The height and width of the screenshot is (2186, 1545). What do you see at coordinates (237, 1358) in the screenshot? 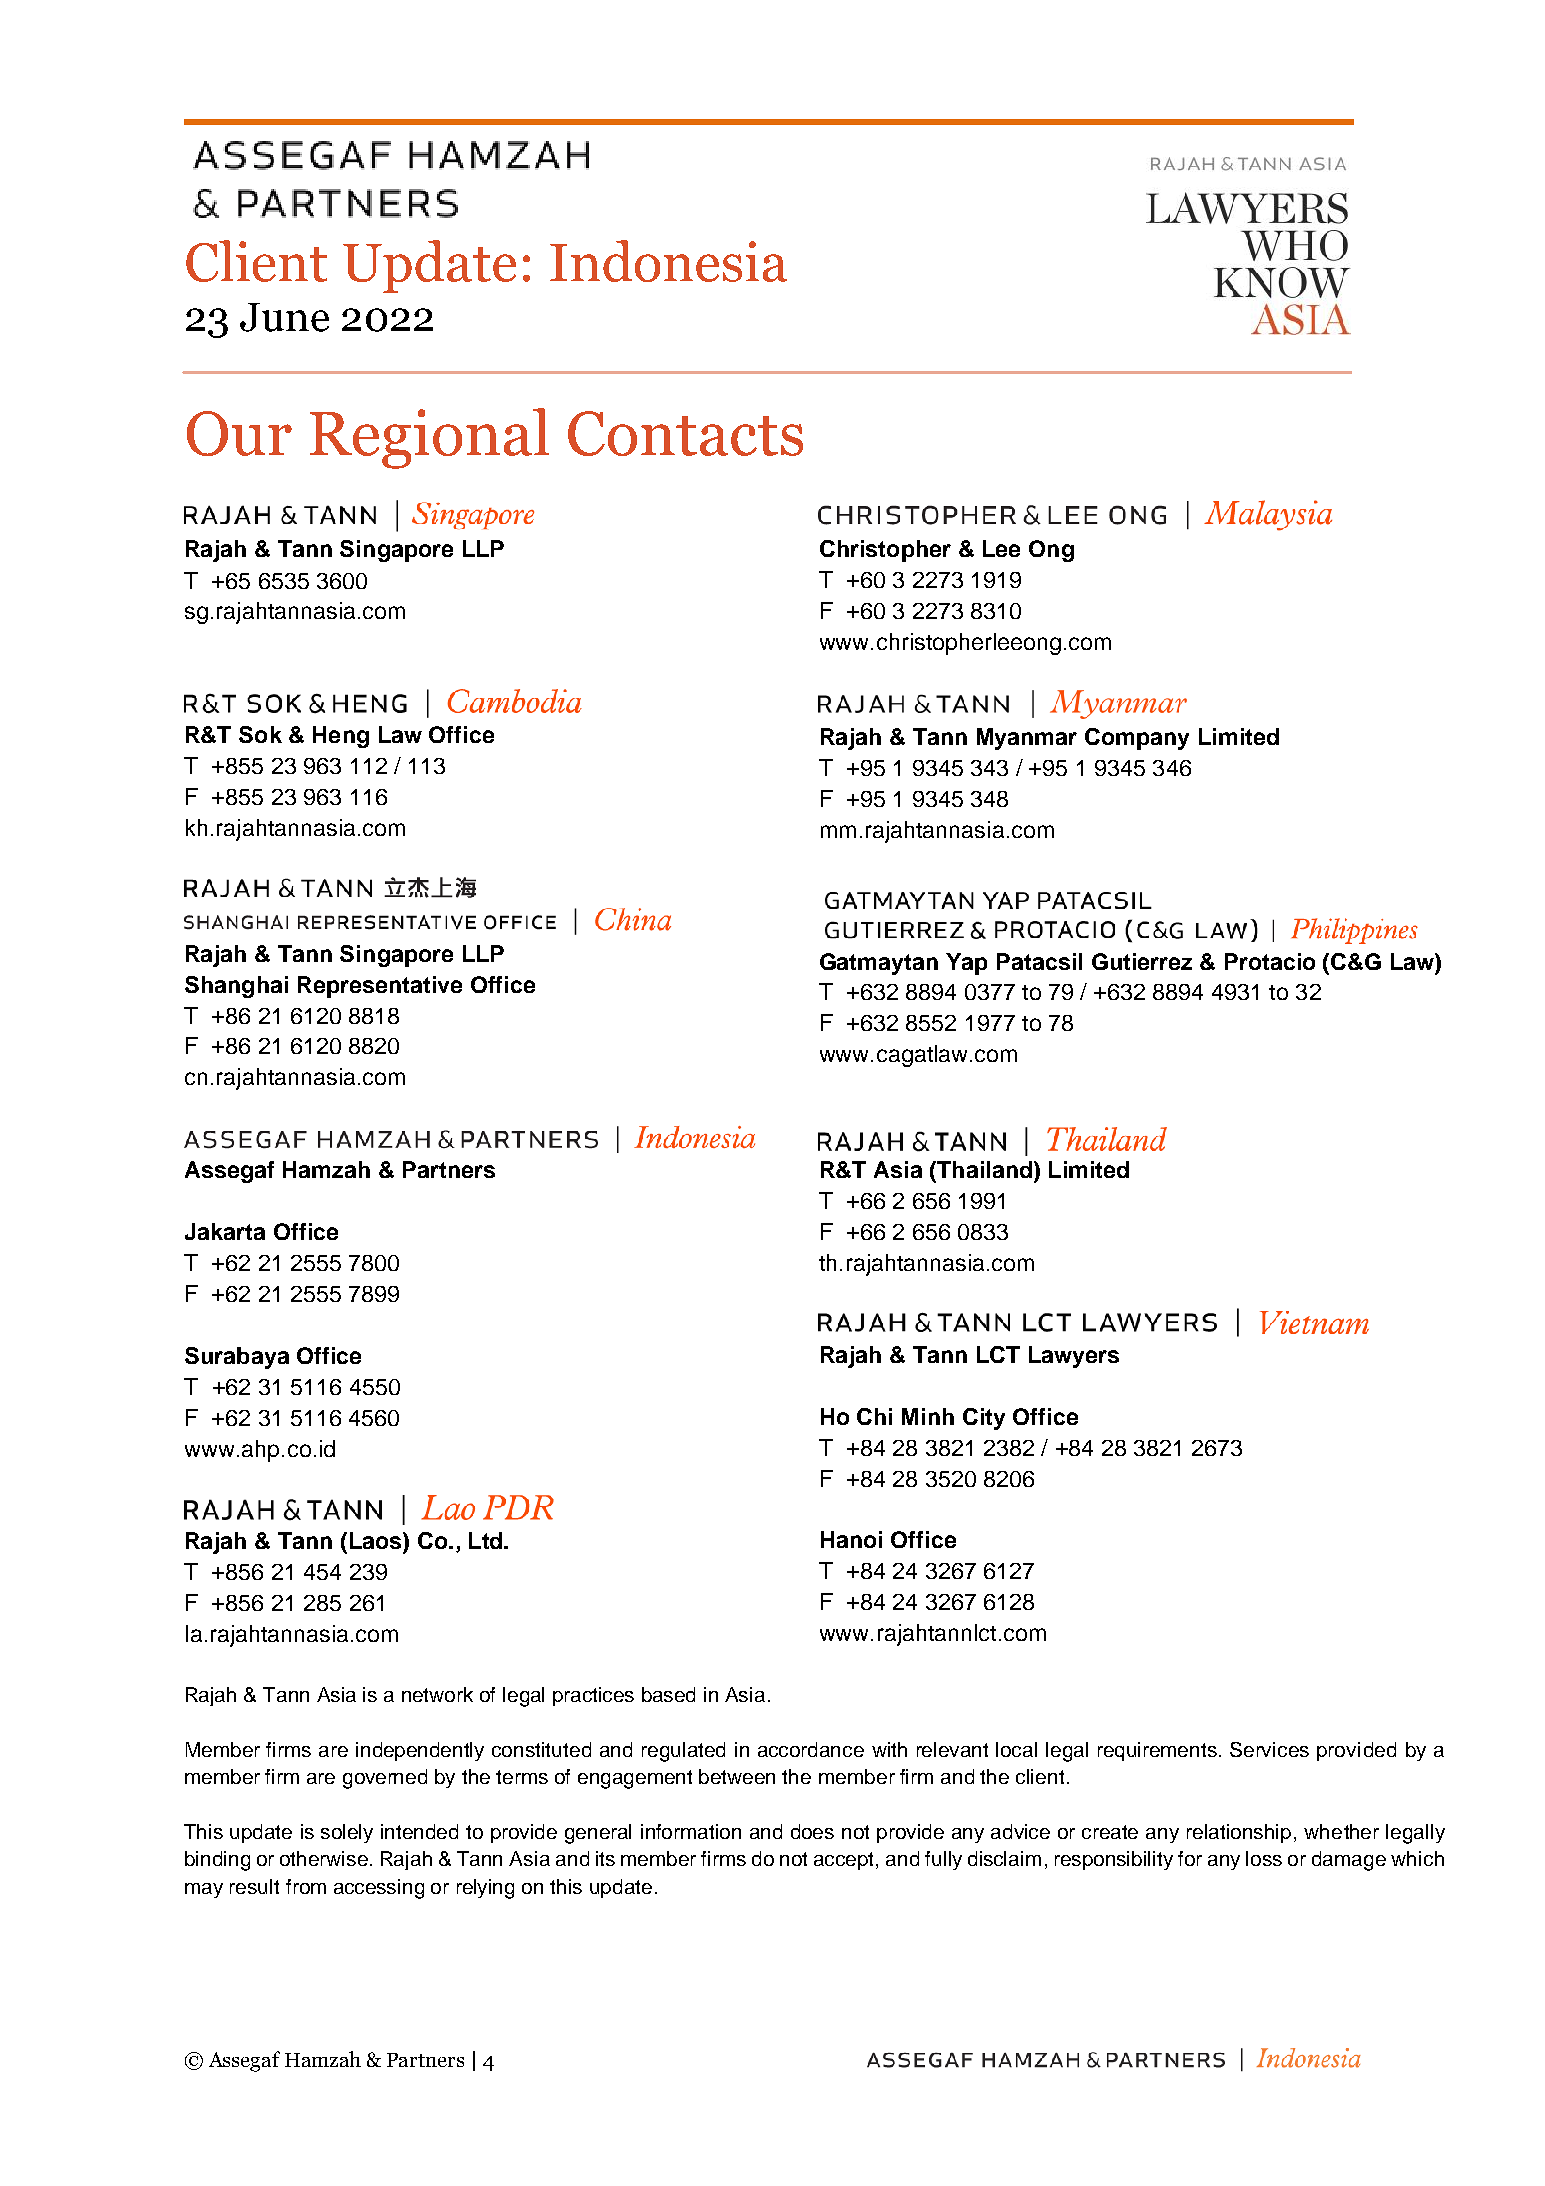
I see `Surabaya` at bounding box center [237, 1358].
